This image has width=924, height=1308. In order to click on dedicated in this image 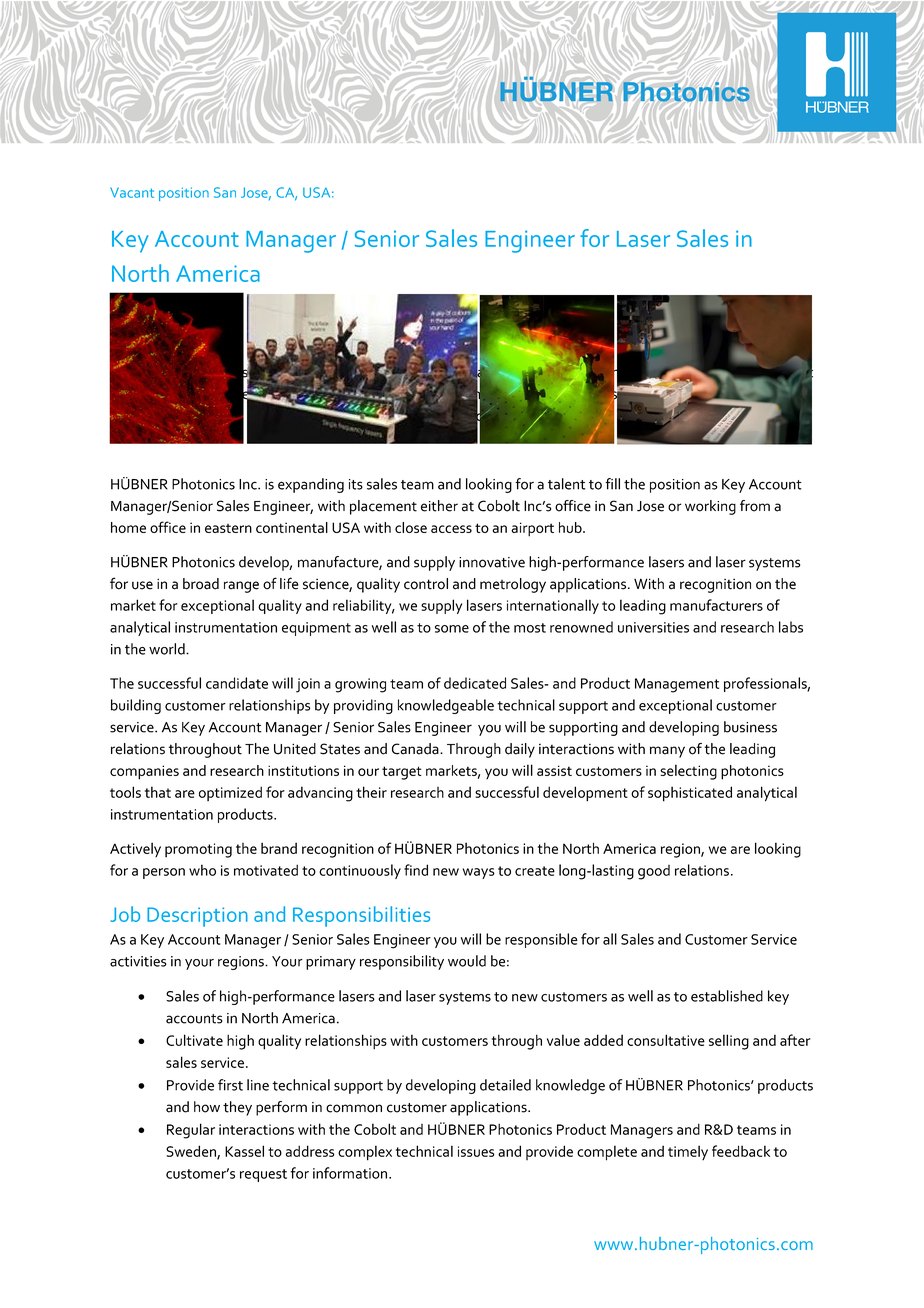, I will do `click(475, 683)`.
